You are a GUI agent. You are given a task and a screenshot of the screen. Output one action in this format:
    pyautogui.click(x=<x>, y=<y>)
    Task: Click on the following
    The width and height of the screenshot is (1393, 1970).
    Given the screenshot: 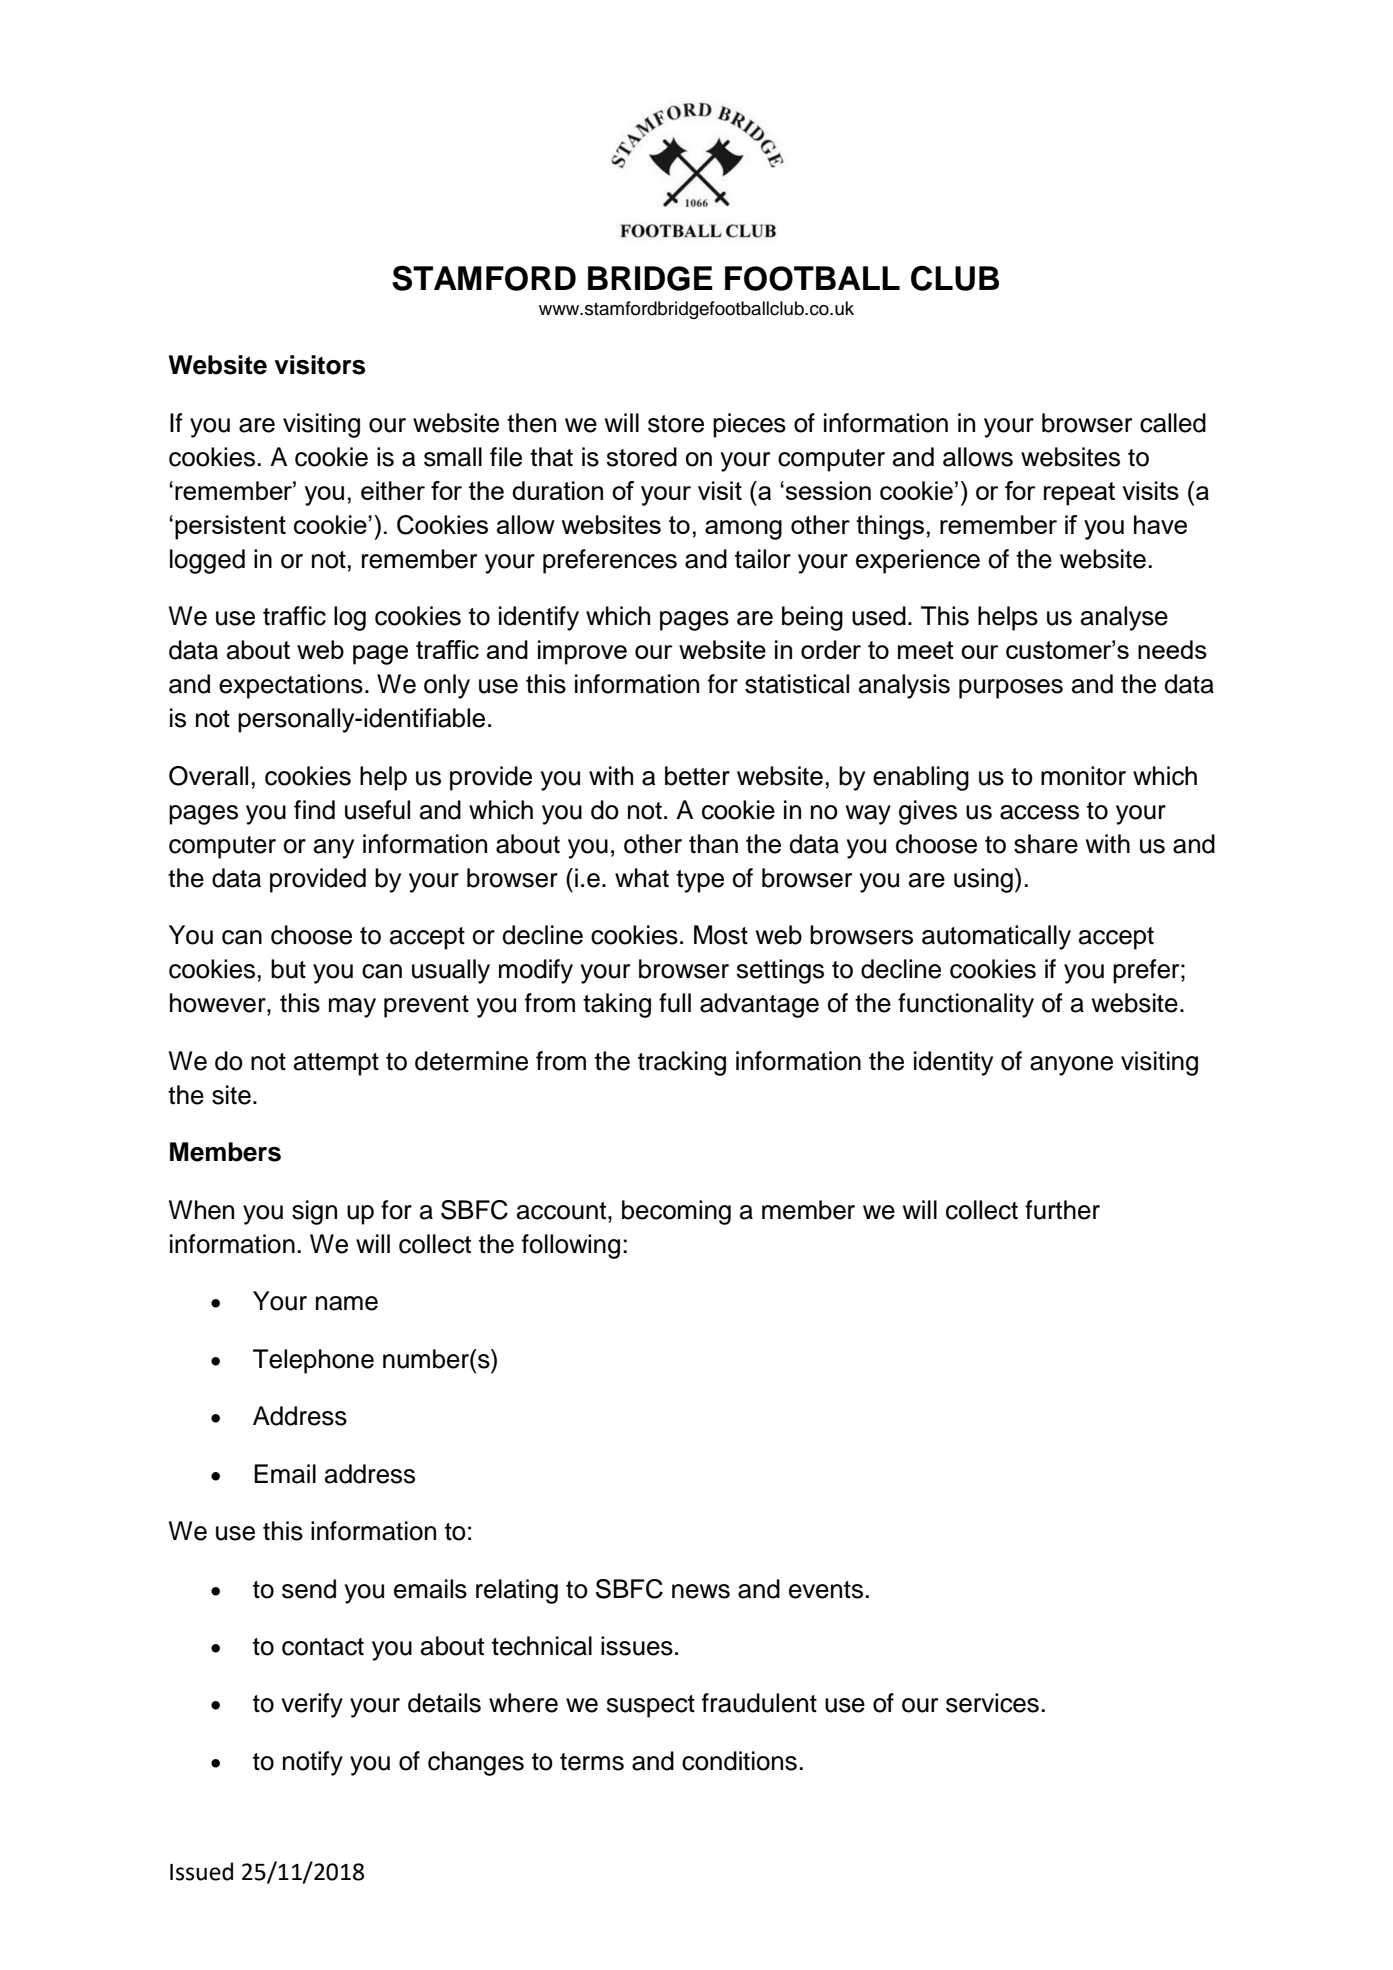 What is the action you would take?
    pyautogui.click(x=571, y=1246)
